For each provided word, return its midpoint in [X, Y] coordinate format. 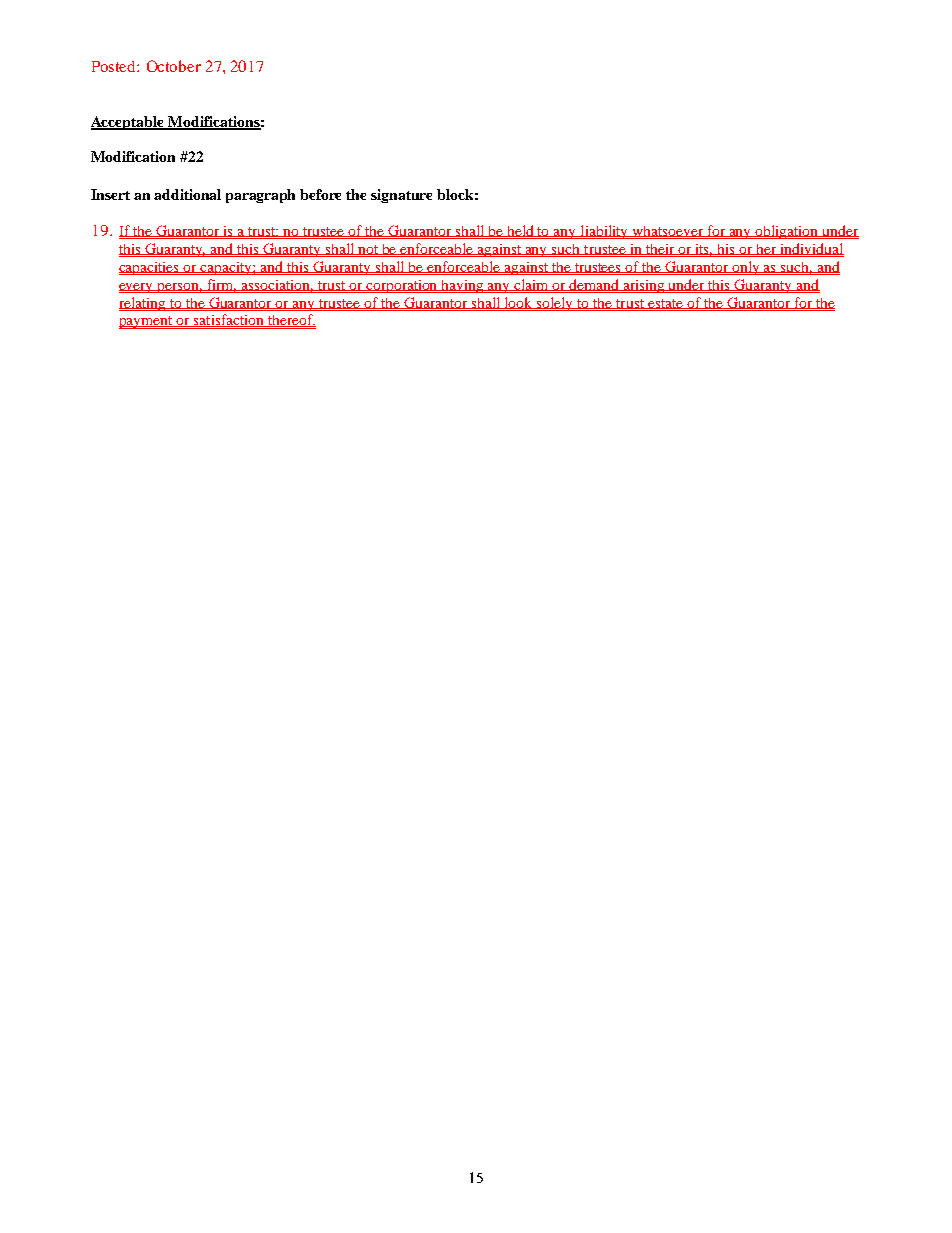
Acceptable [129, 123]
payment [147, 322]
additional [187, 194]
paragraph [260, 196]
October [174, 66]
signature [401, 196]
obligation [787, 232]
